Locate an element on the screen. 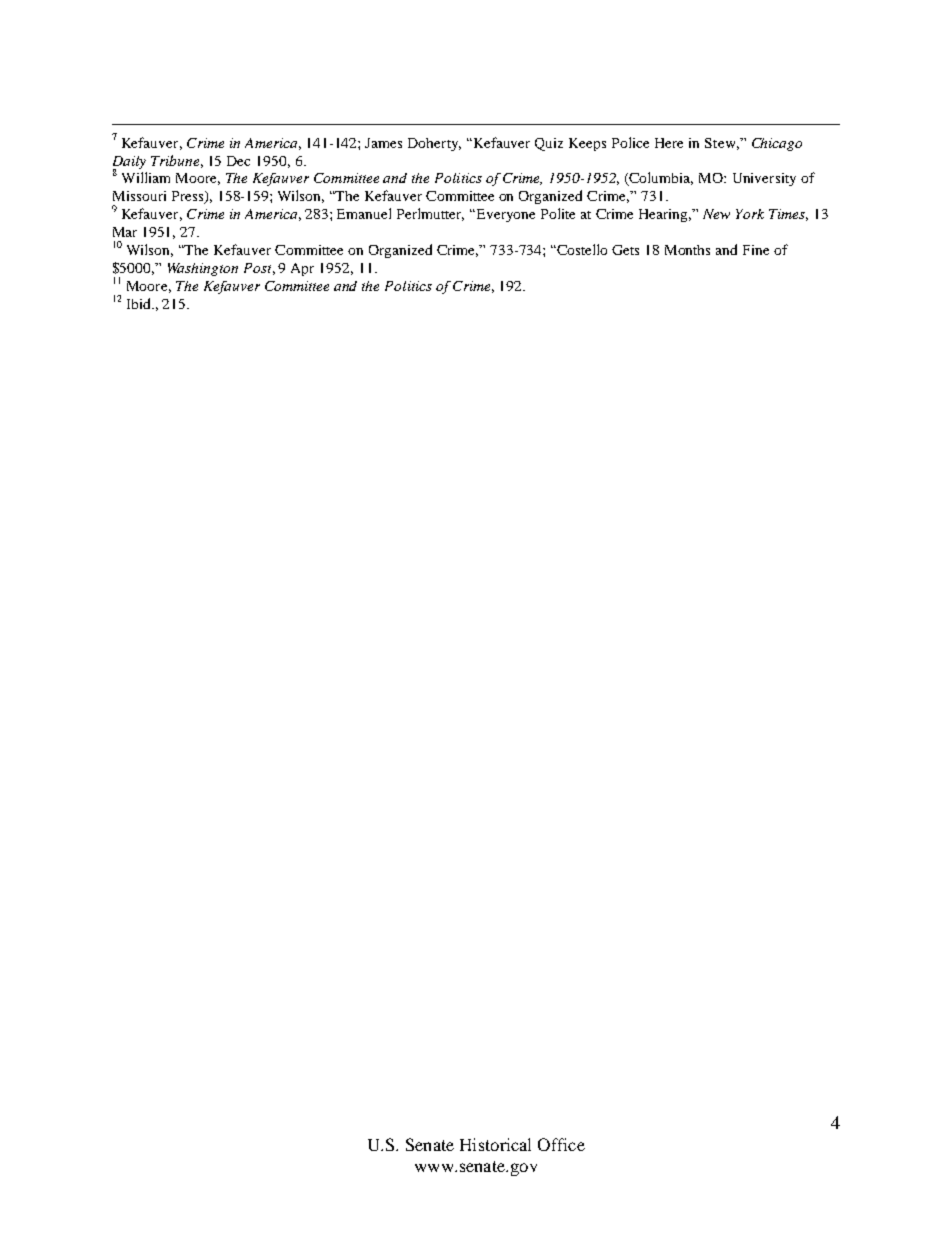 Image resolution: width=952 pixels, height=1233 pixels. Fine is located at coordinates (756, 250).
